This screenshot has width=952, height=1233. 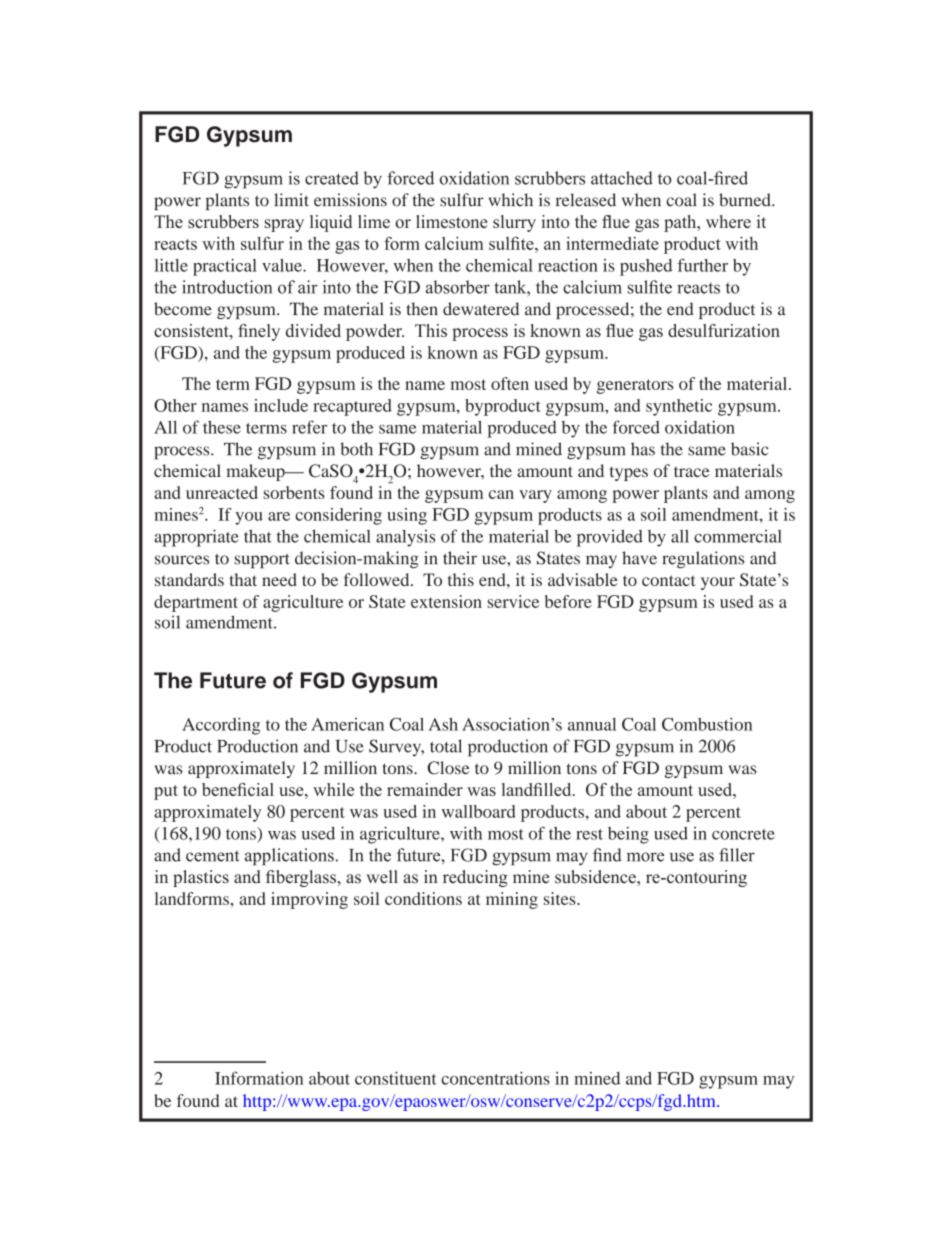 I want to click on finely, so click(x=259, y=332).
